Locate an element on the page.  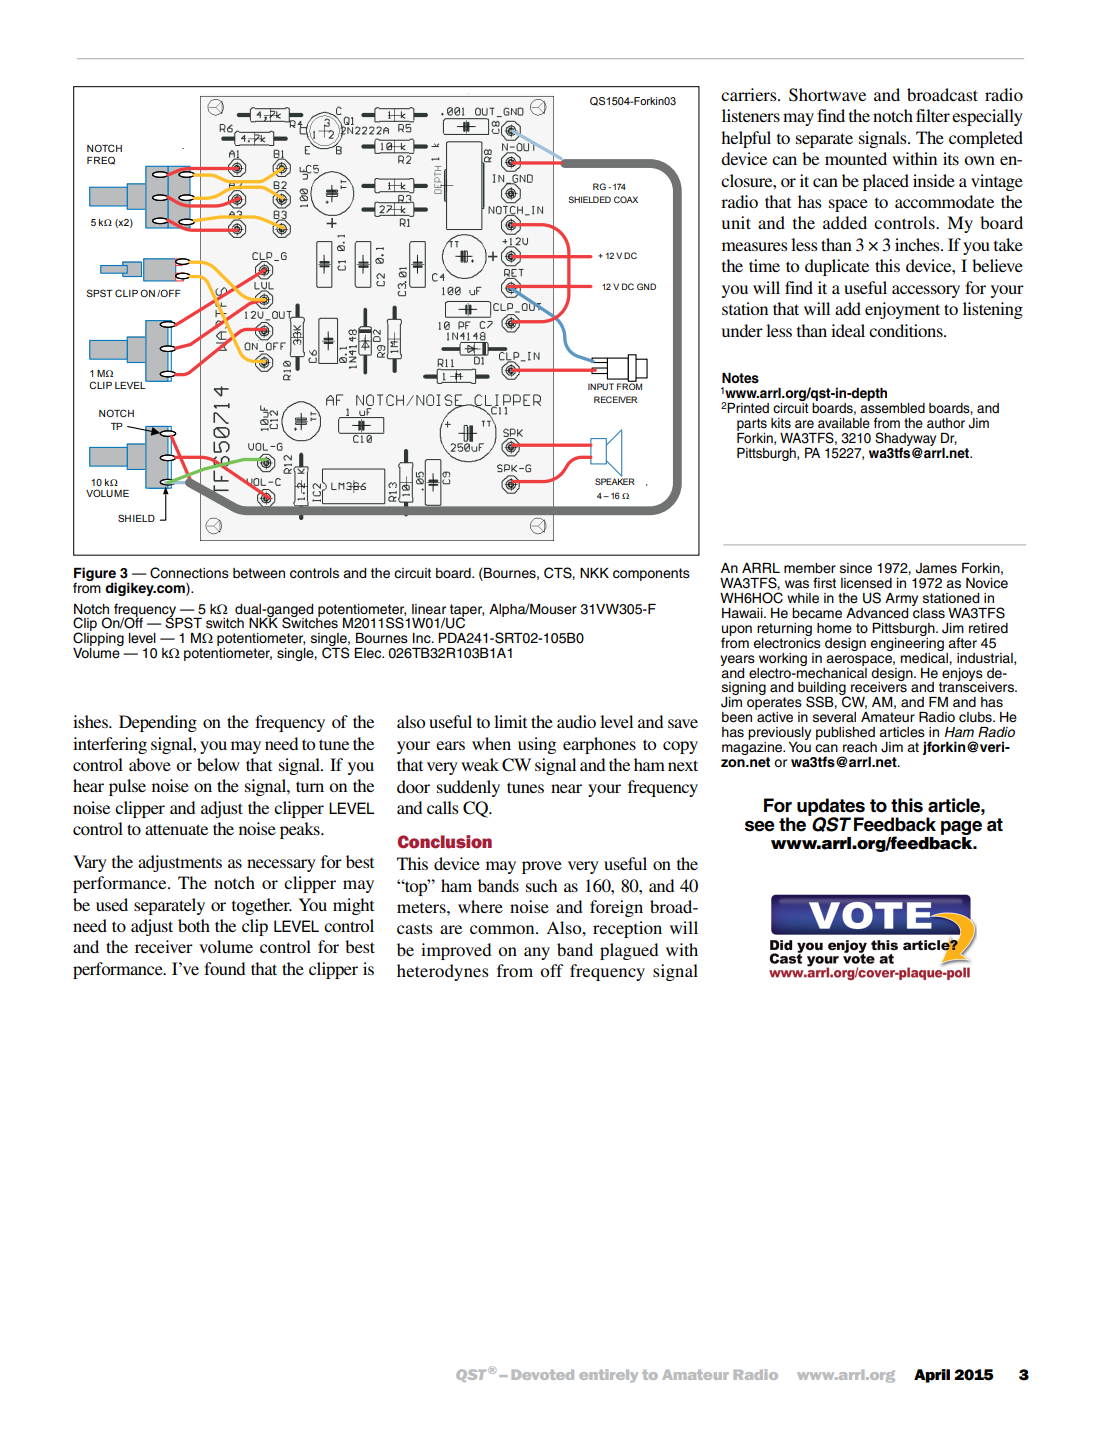
Depending is located at coordinates (158, 723).
